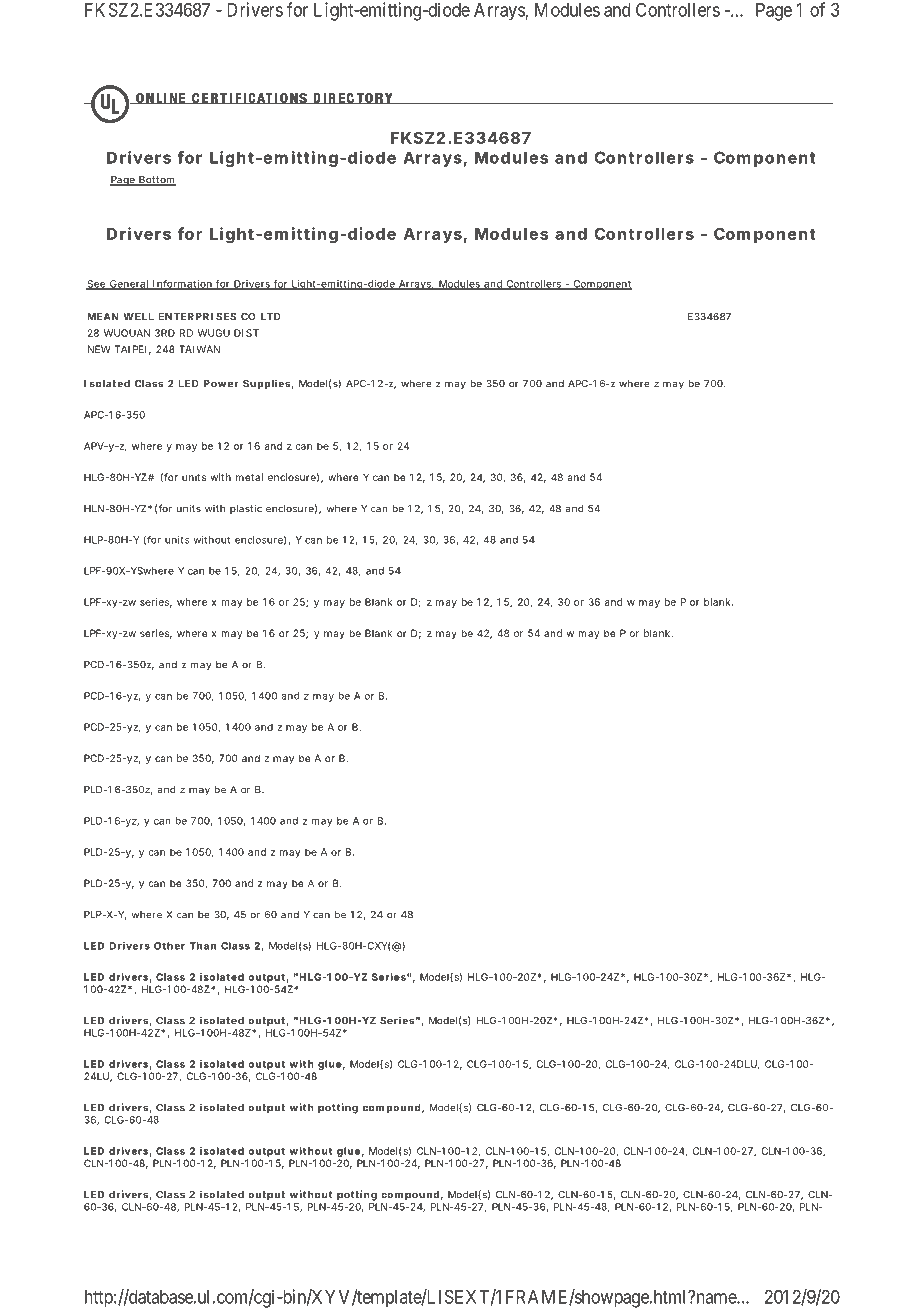  What do you see at coordinates (130, 349) in the screenshot?
I see `TAIPEI` at bounding box center [130, 349].
